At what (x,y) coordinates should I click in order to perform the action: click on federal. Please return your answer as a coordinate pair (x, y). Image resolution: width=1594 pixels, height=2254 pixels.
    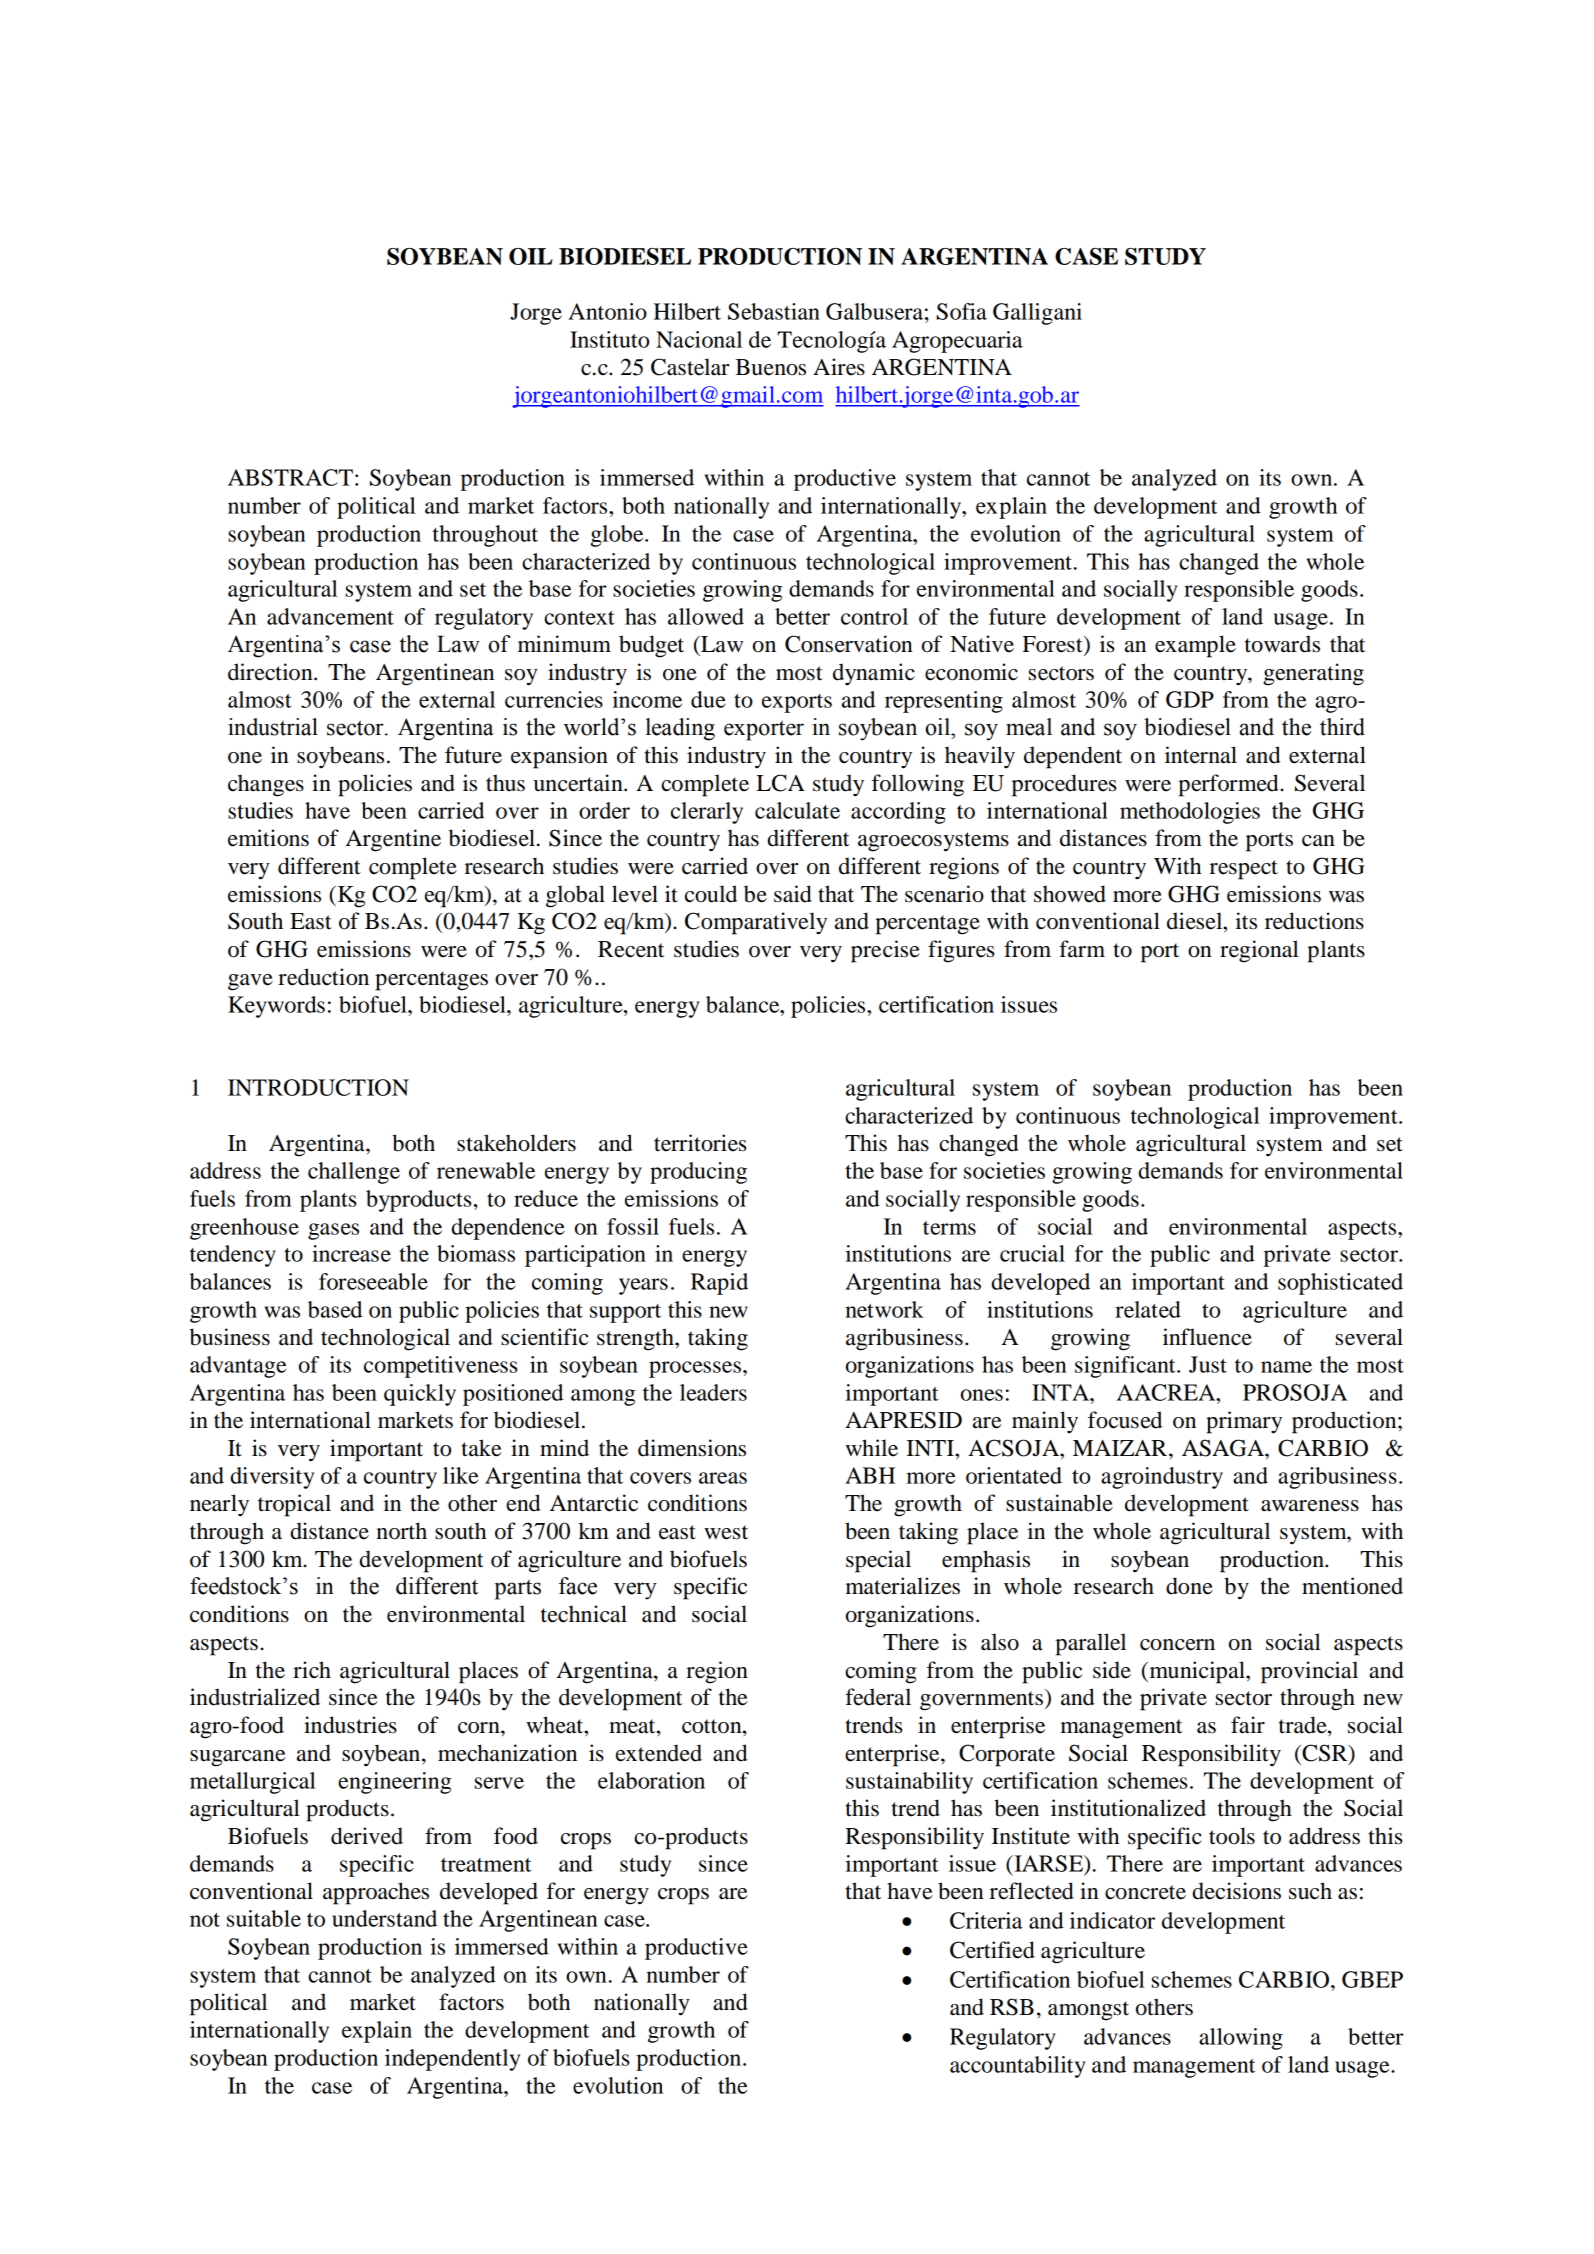
    Looking at the image, I should click on (878, 1697).
